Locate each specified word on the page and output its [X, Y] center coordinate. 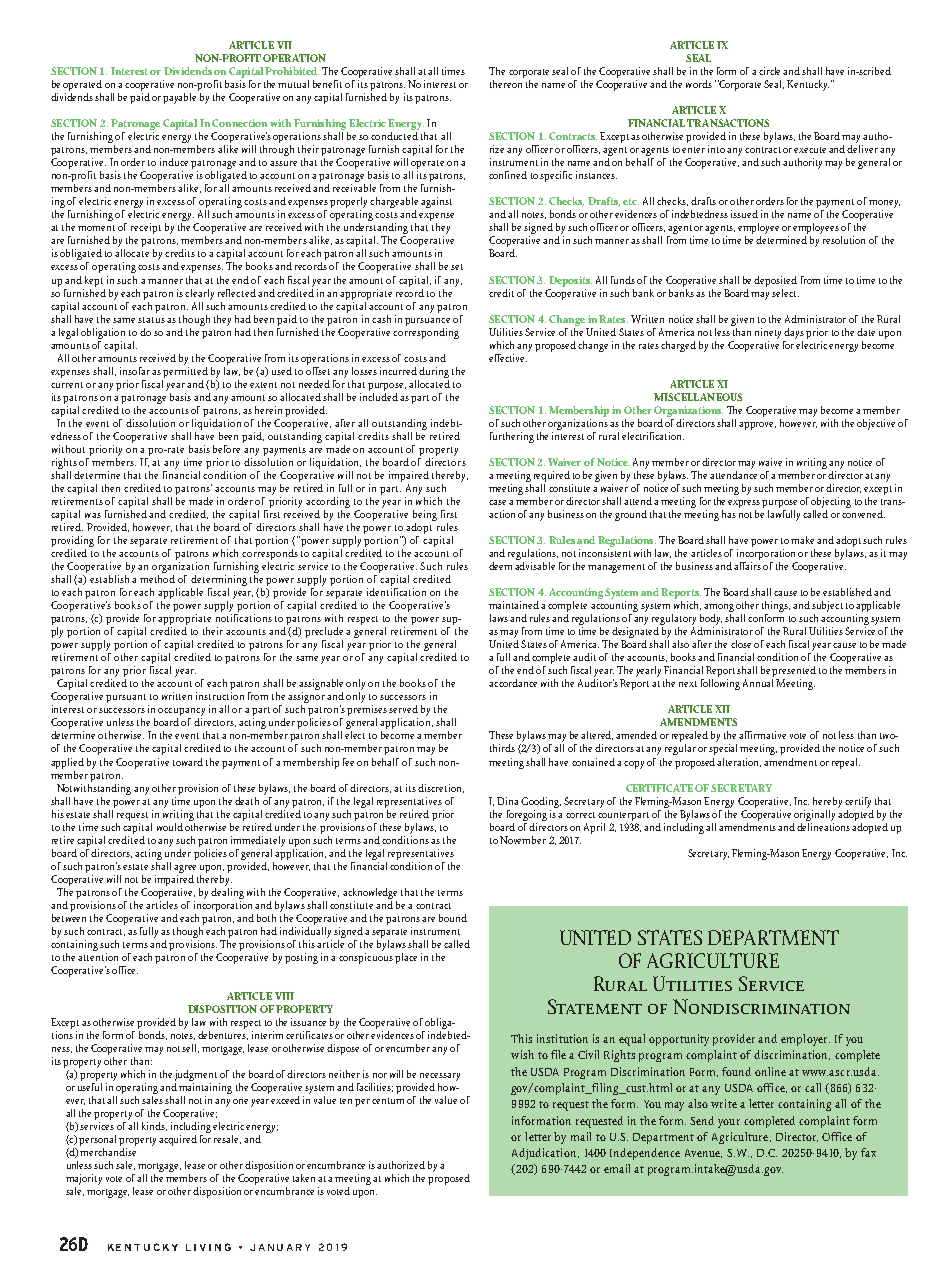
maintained [514, 605]
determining [219, 582]
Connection [239, 123]
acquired [178, 1140]
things [776, 608]
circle [771, 71]
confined [508, 175]
